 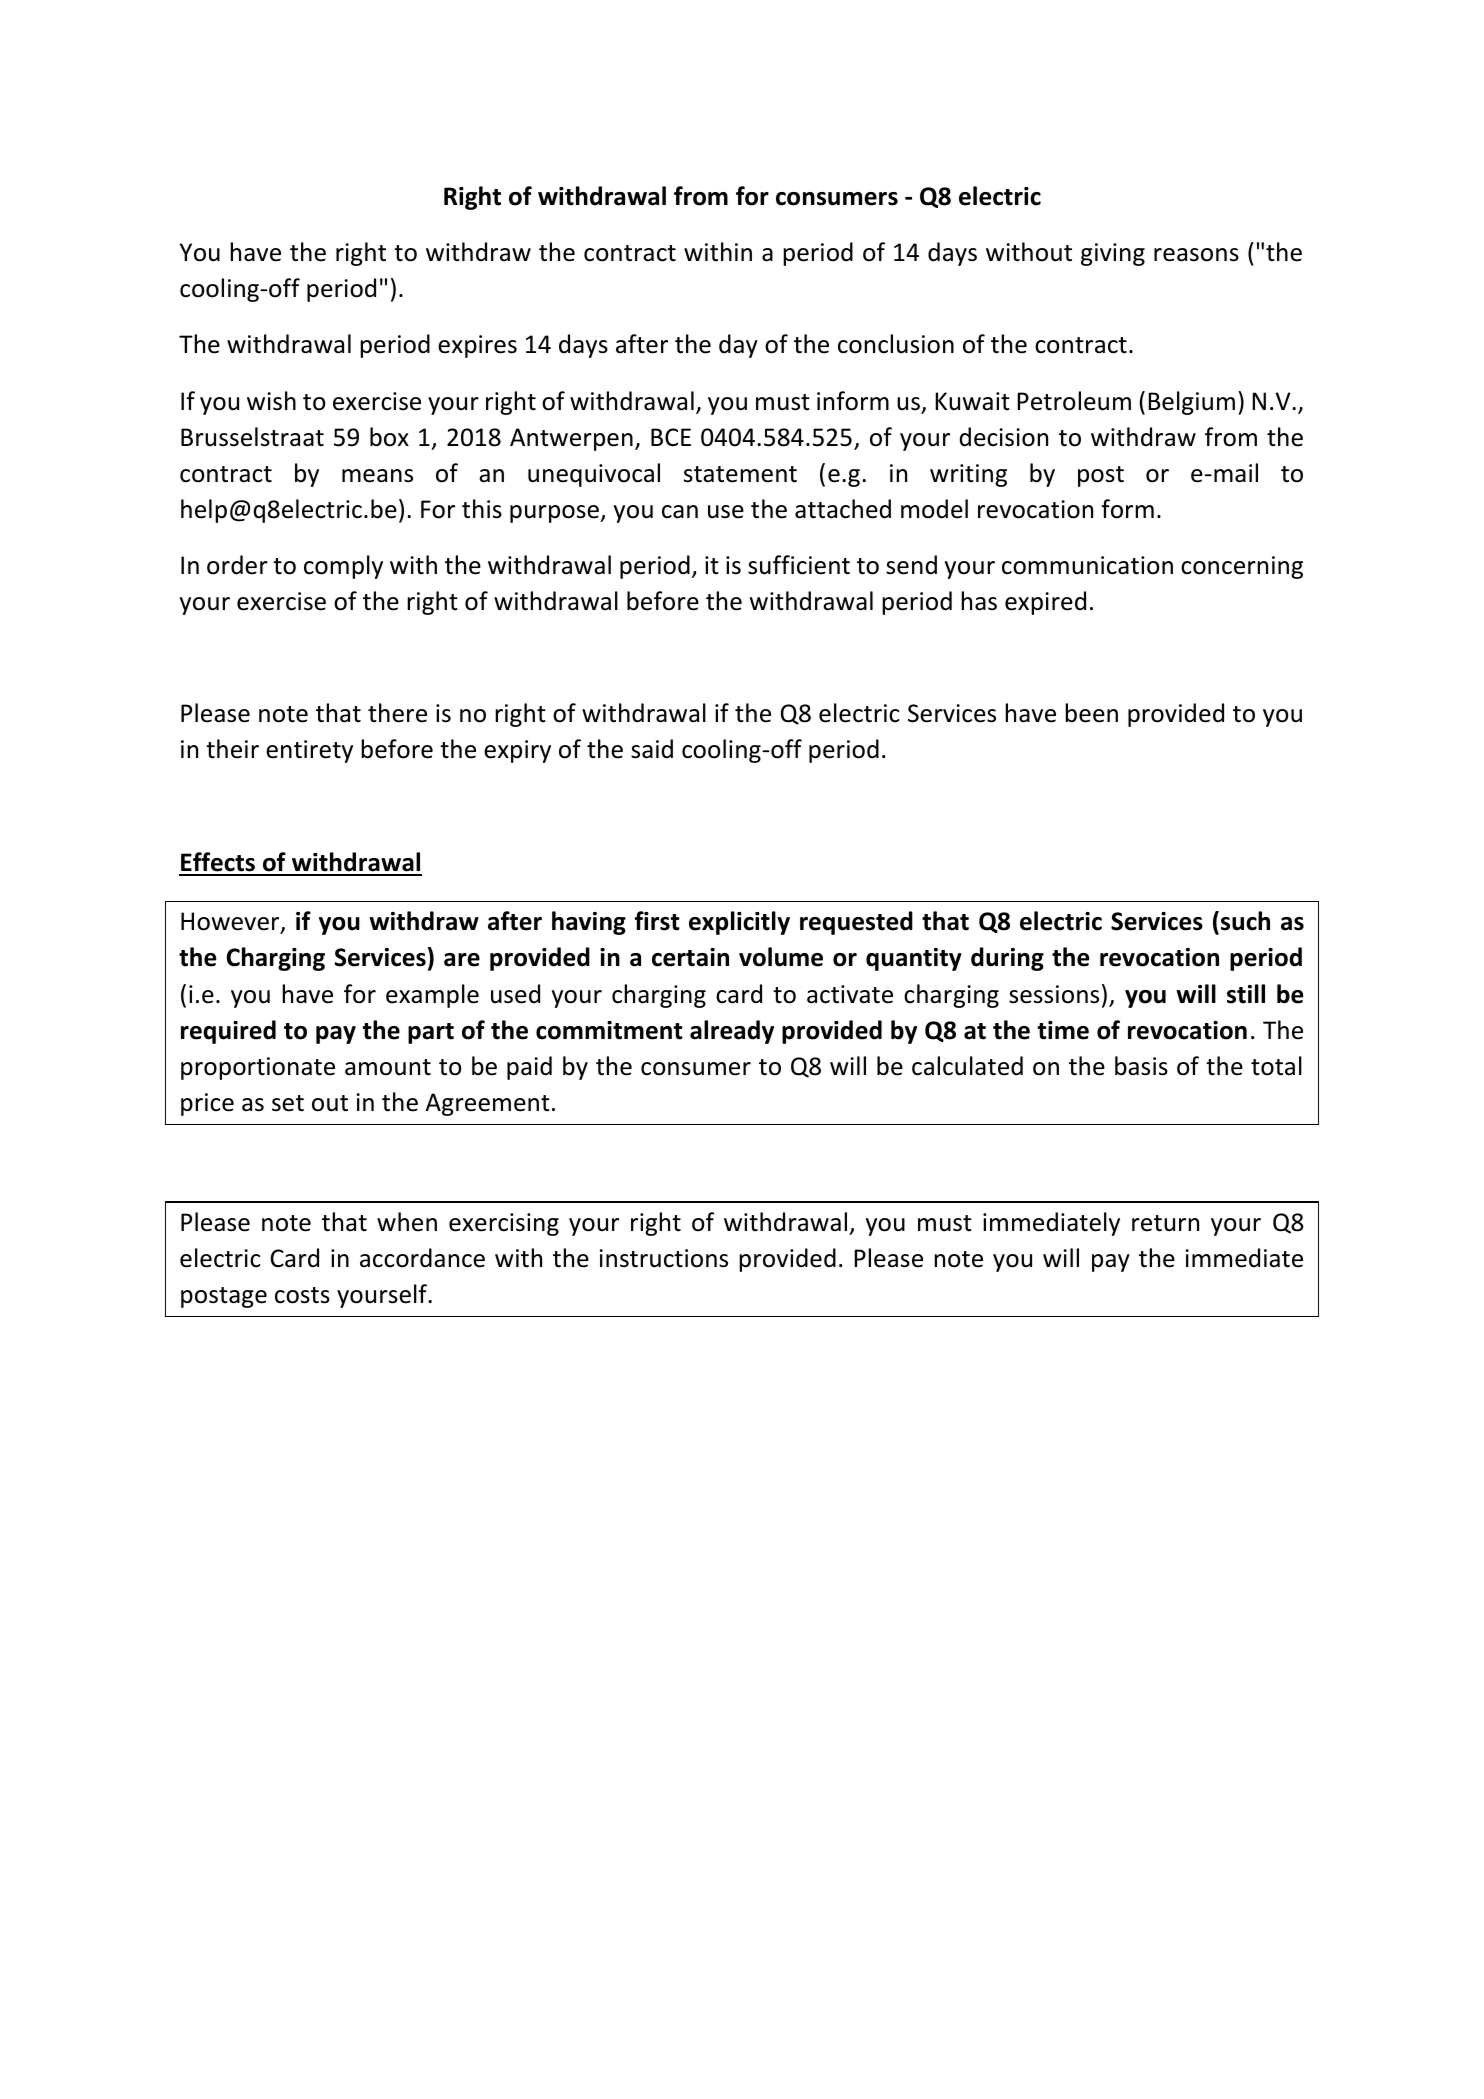 I want to click on expired, so click(x=1045, y=603).
